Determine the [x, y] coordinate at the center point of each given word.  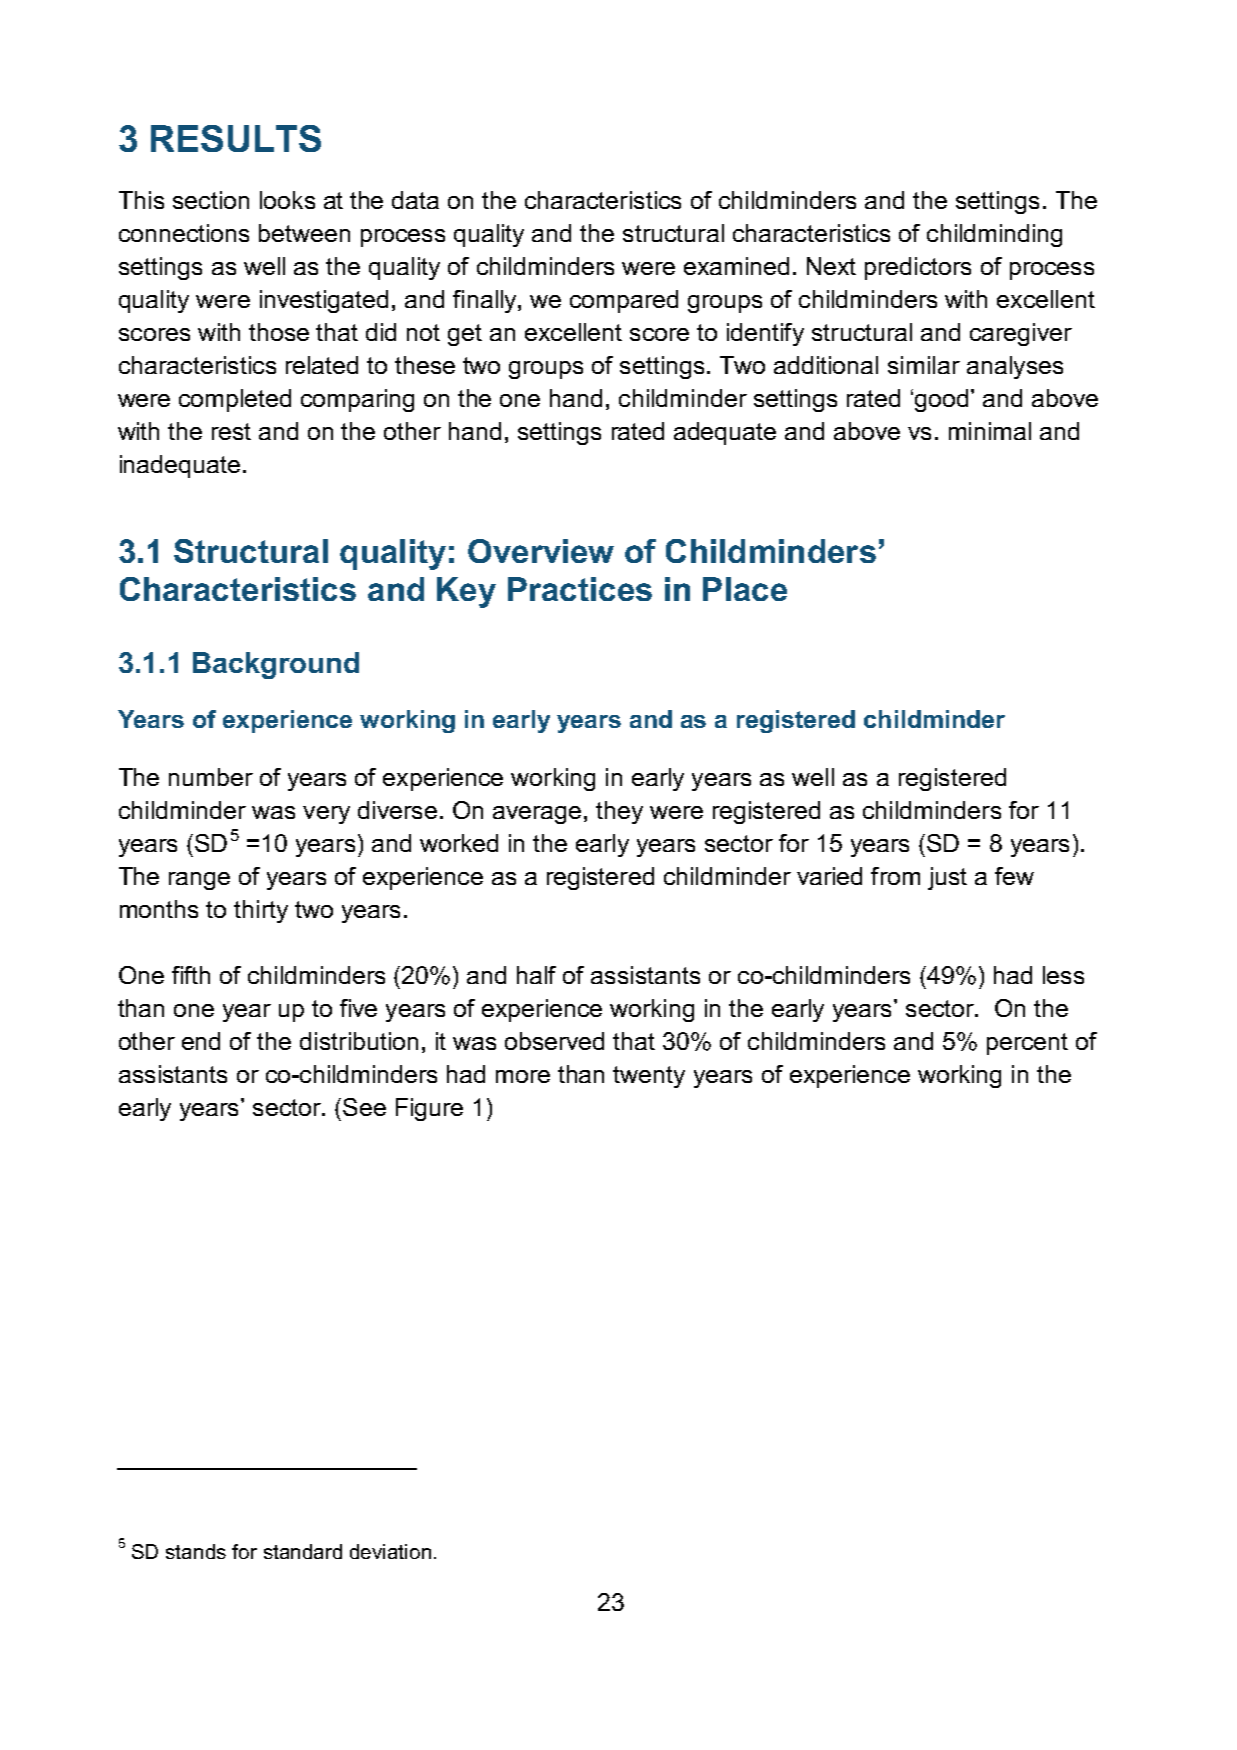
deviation [390, 1551]
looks [287, 200]
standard [303, 1551]
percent [1027, 1044]
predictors [918, 268]
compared [624, 301]
